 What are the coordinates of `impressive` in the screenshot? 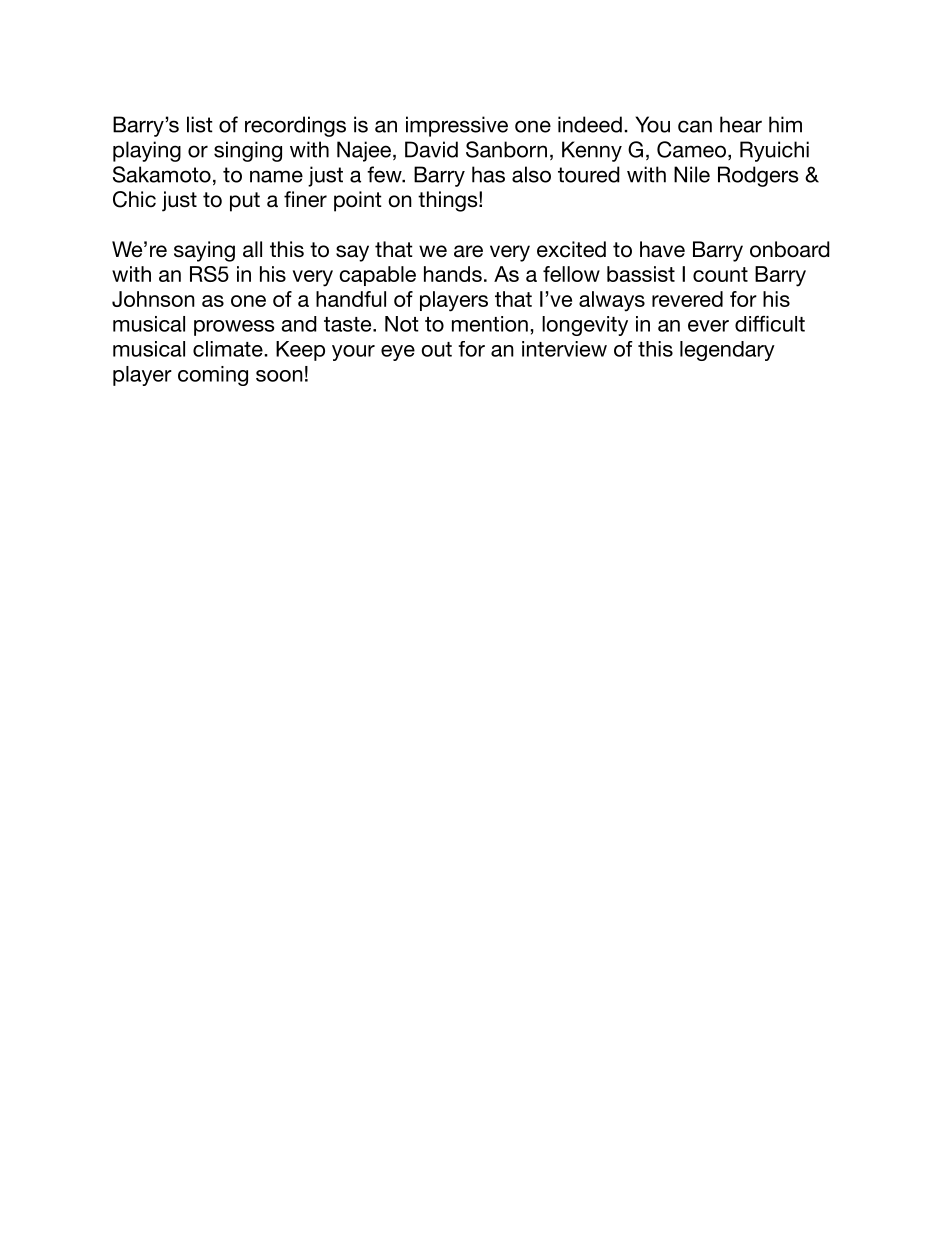 It's located at (457, 126).
